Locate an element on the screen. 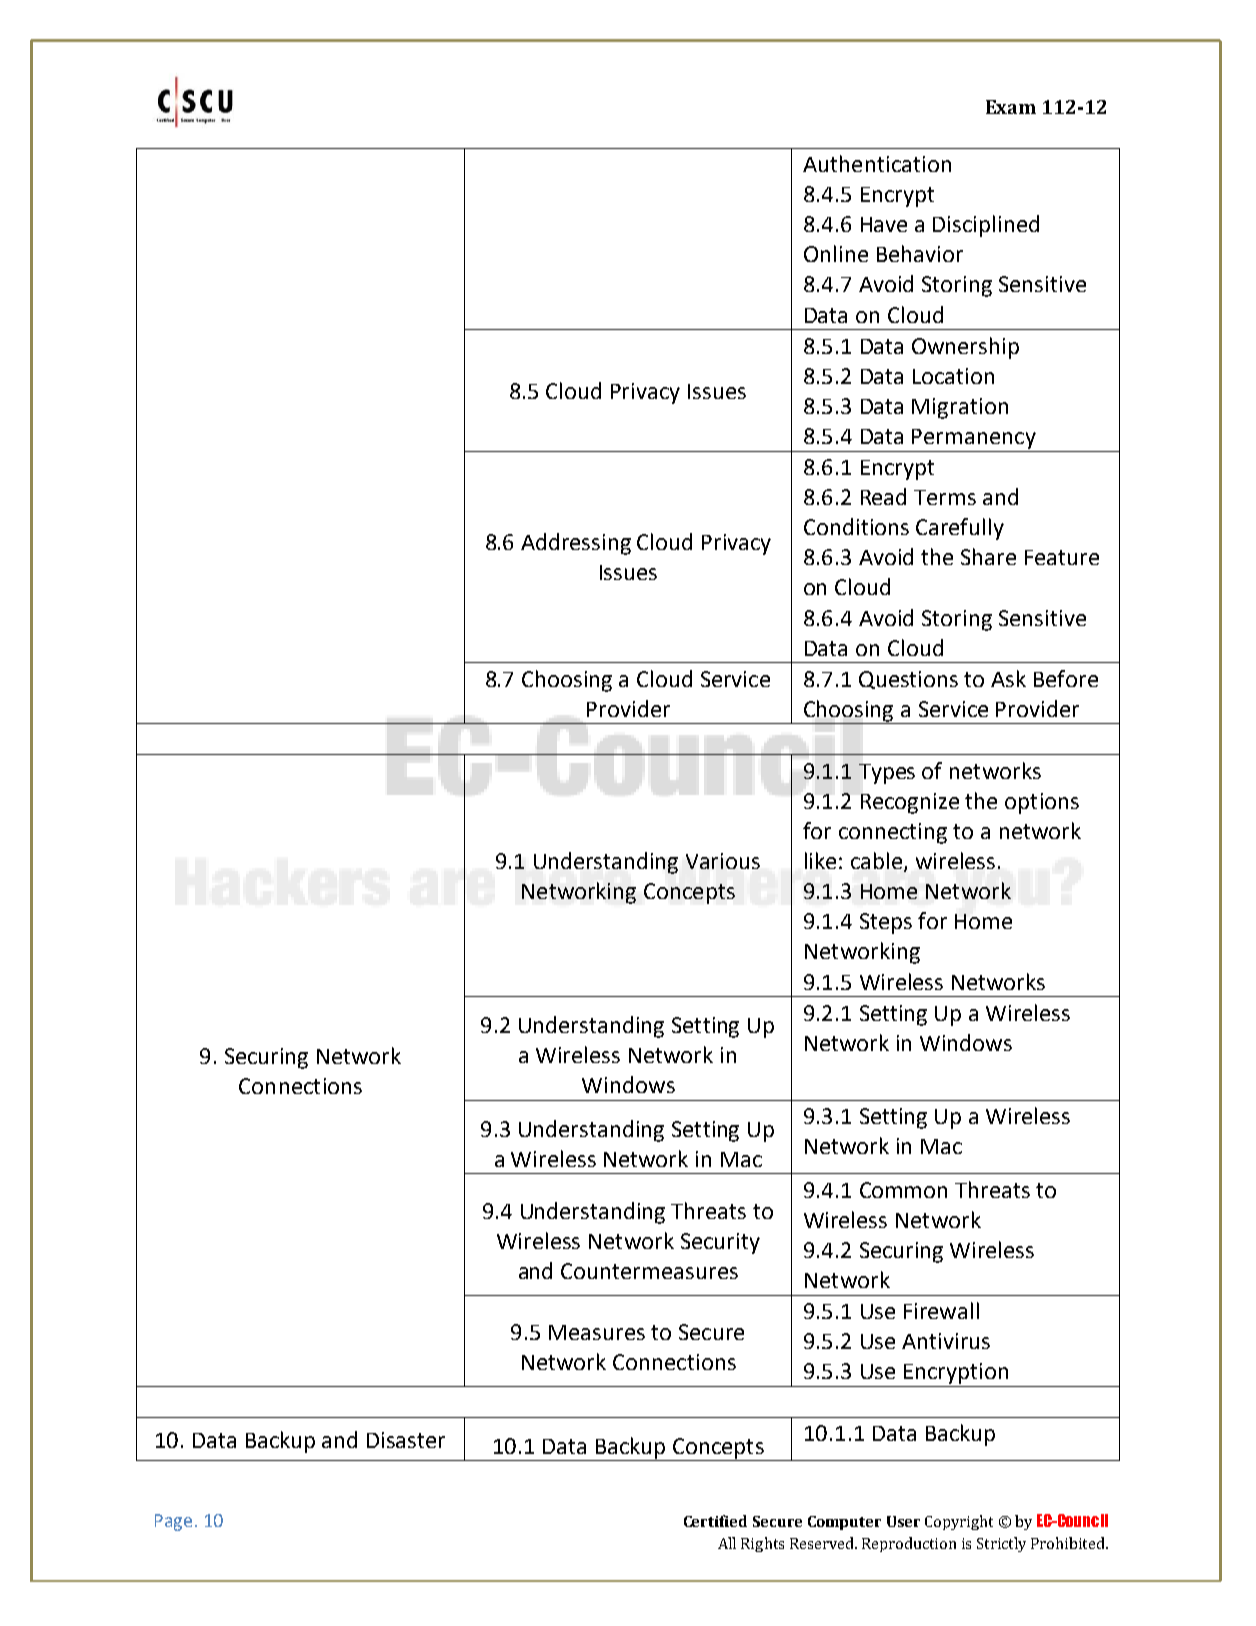  Online is located at coordinates (836, 253).
